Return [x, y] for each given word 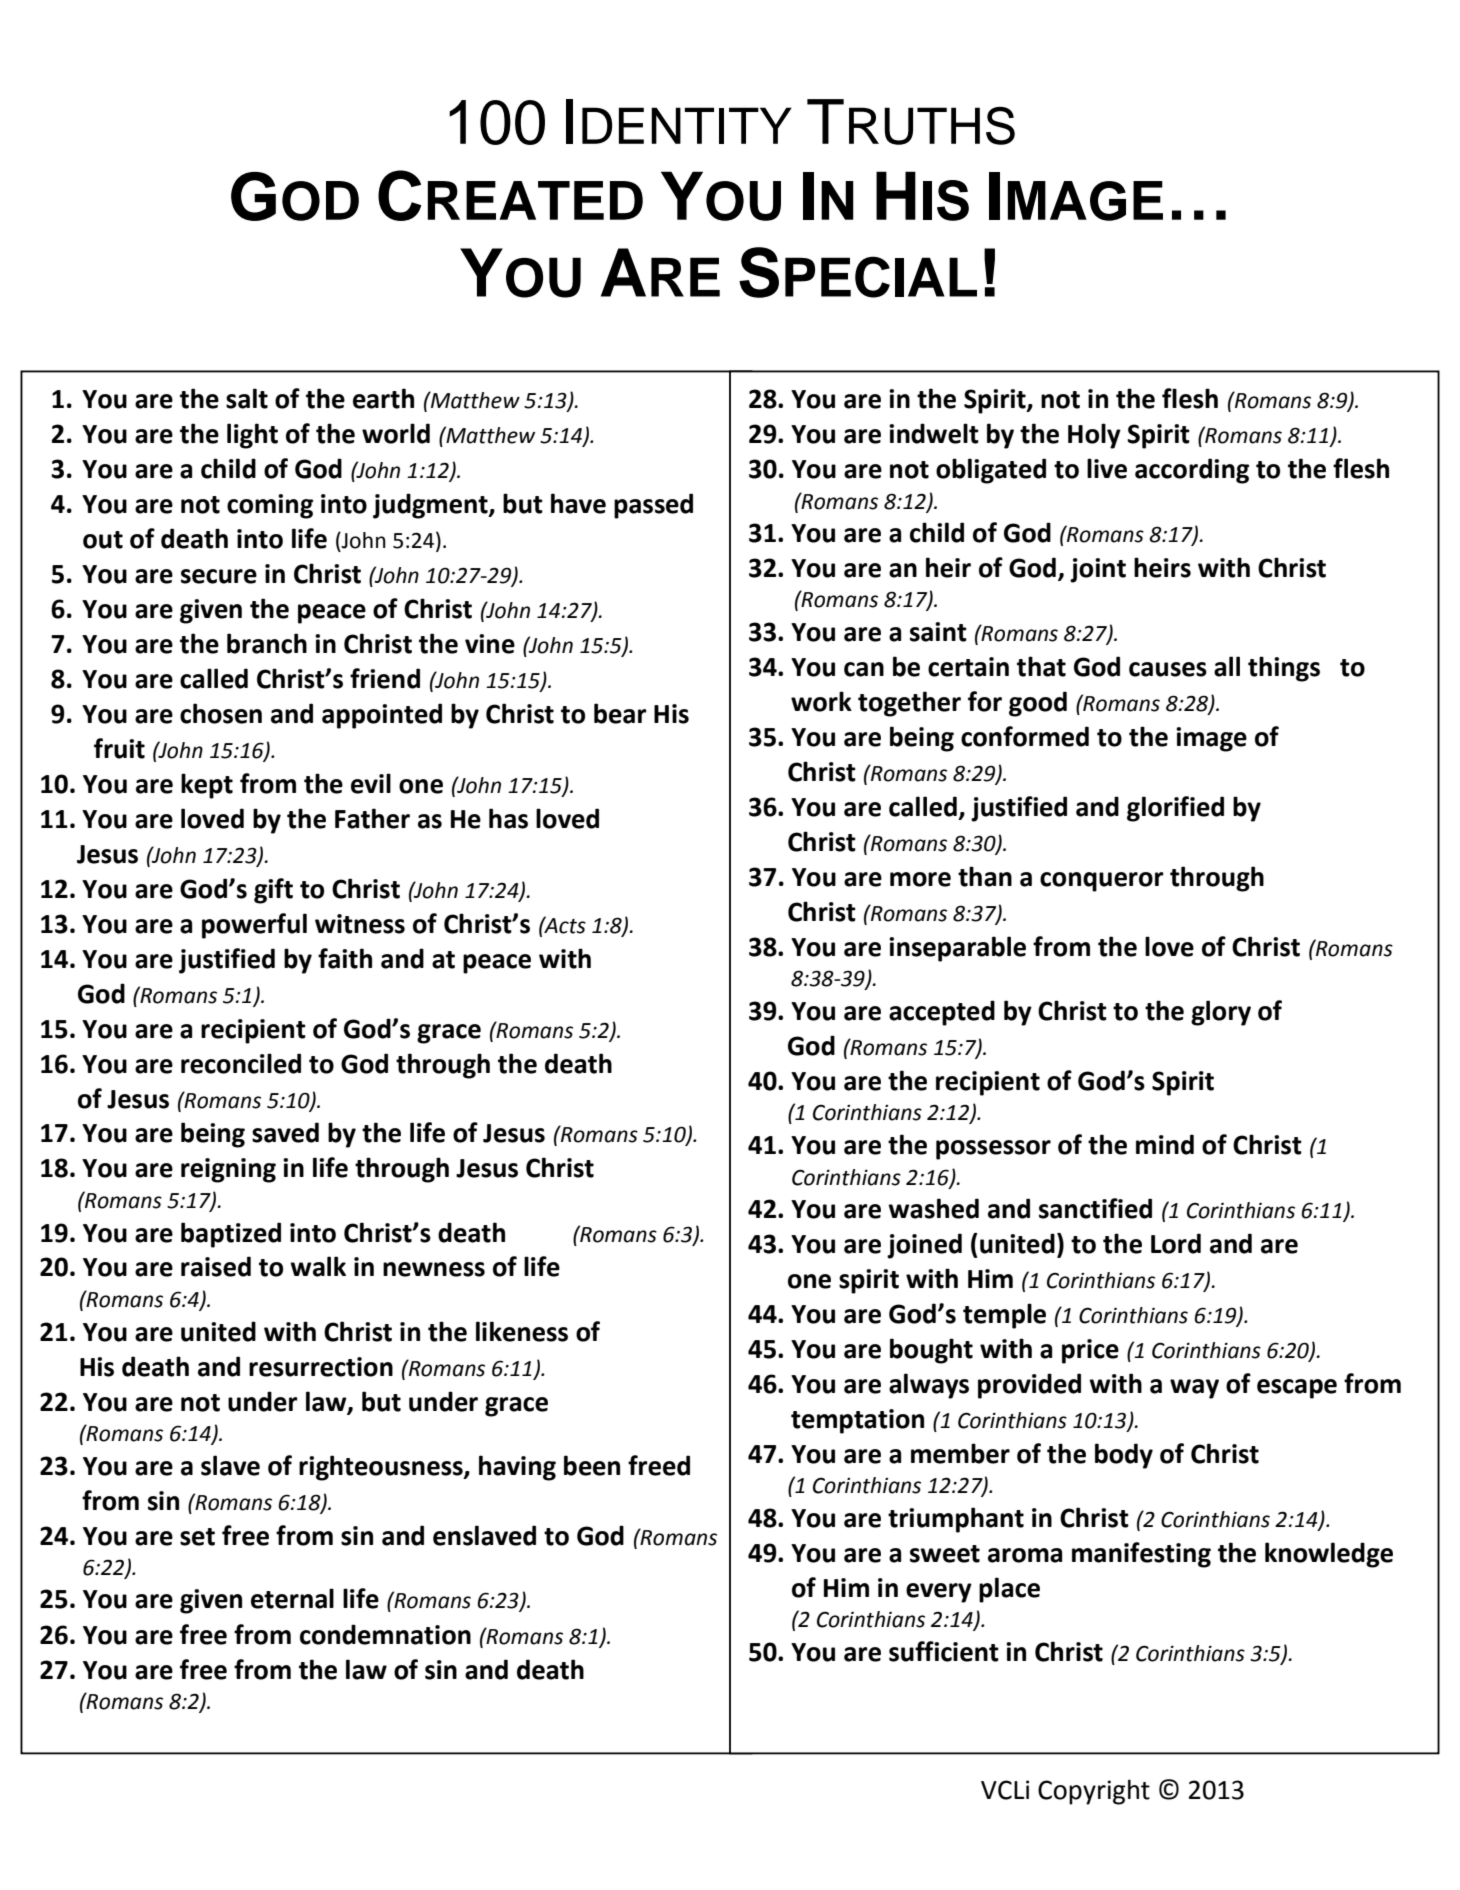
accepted [942, 1013]
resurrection [321, 1367]
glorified [1175, 809]
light [252, 436]
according [1192, 471]
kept [207, 786]
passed [653, 506]
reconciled [241, 1063]
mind [1165, 1144]
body [1124, 1456]
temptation [857, 1421]
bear [620, 713]
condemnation [385, 1634]
